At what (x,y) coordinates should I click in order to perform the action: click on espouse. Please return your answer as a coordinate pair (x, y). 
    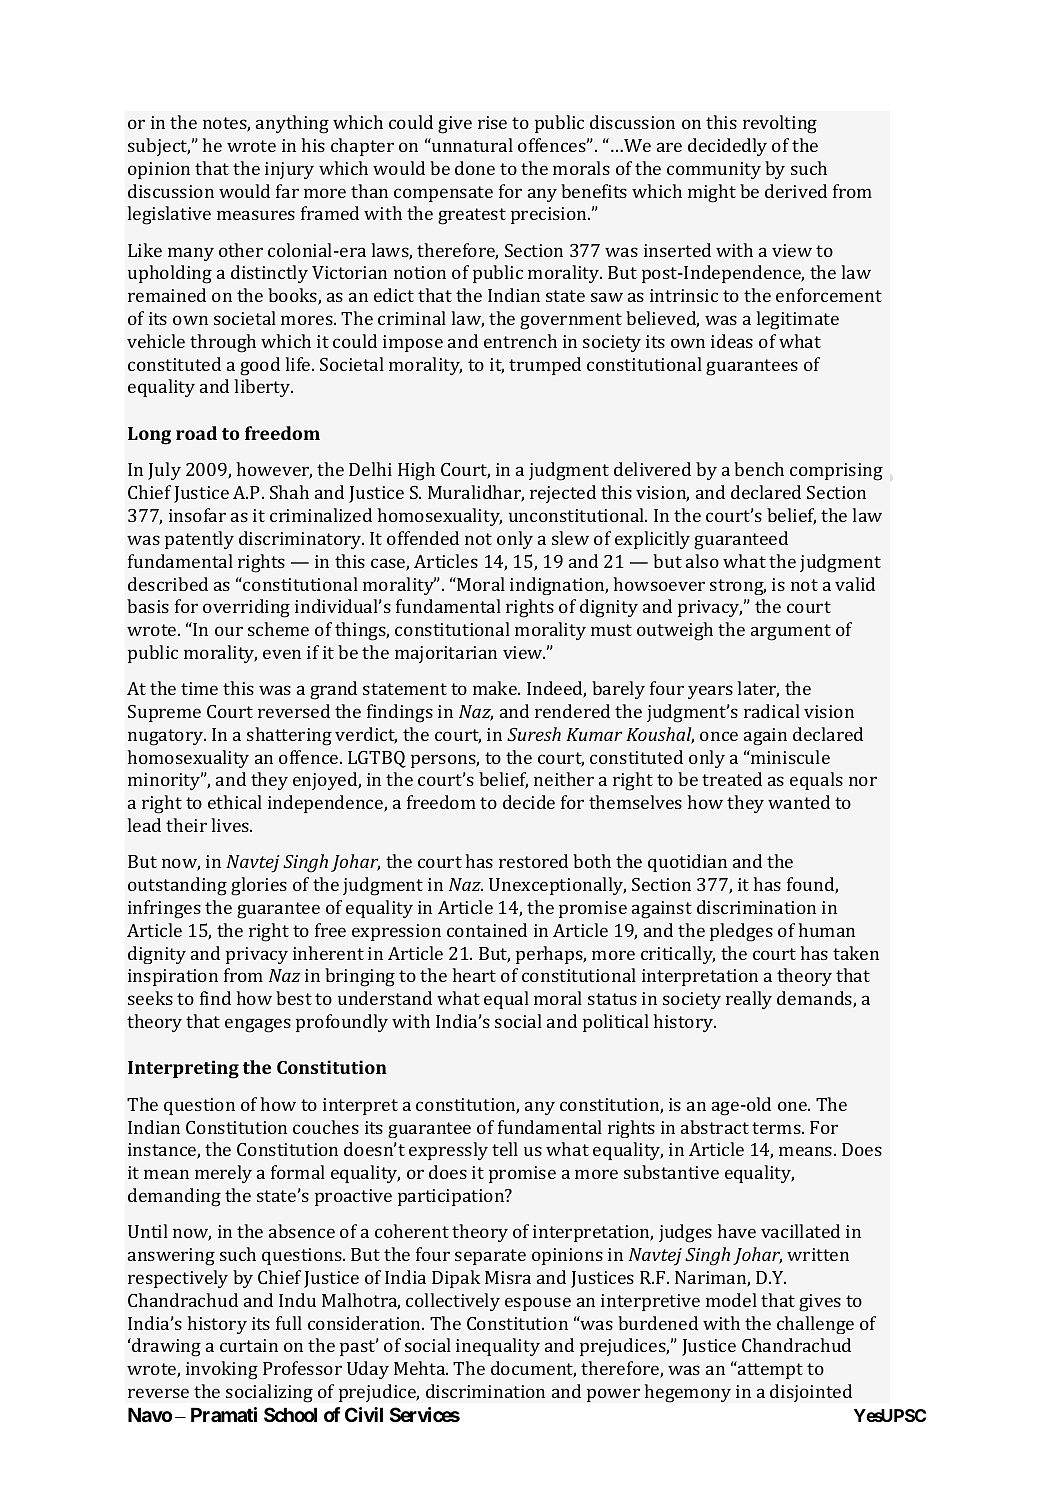
    Looking at the image, I should click on (538, 1304).
